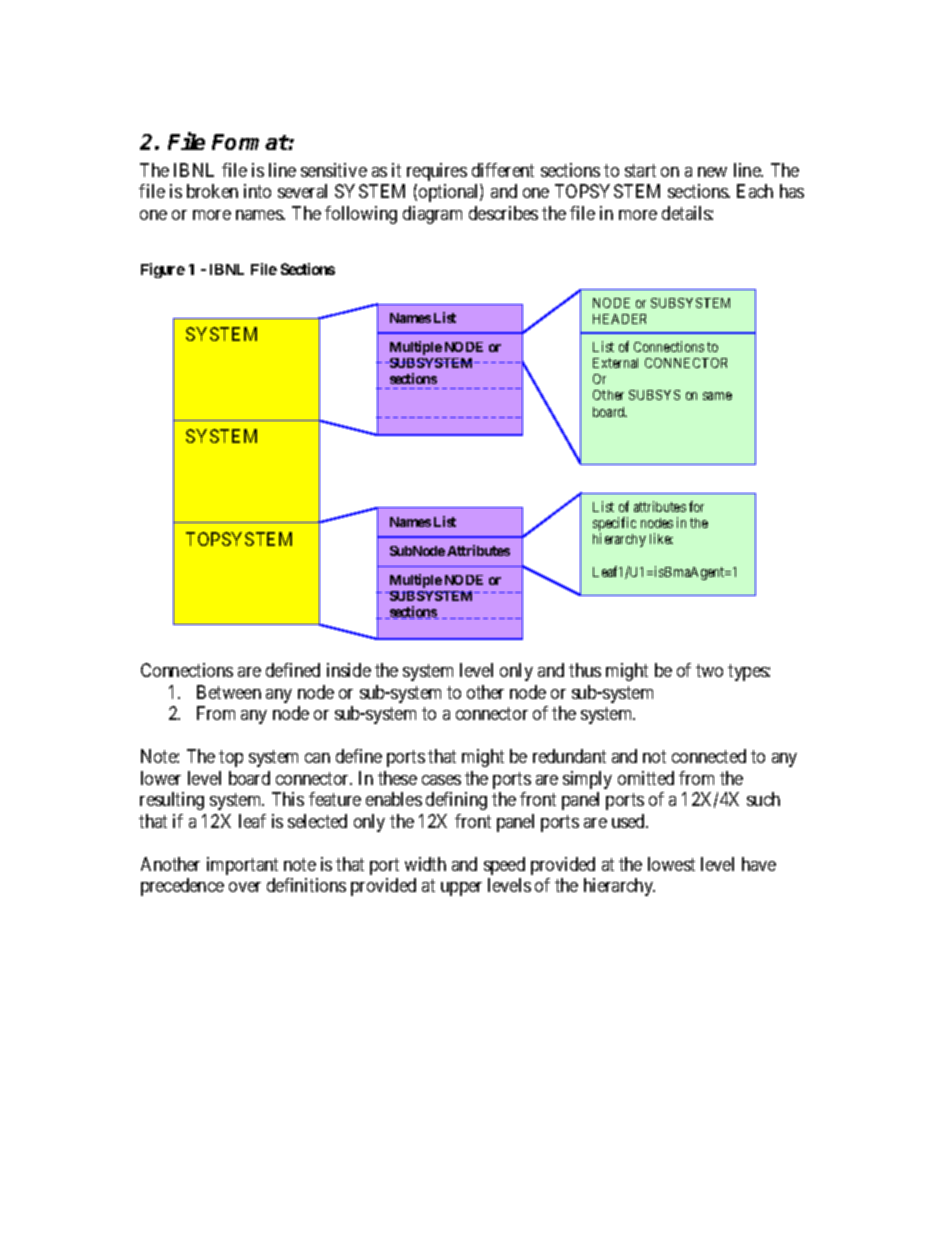  I want to click on over, so click(245, 887).
